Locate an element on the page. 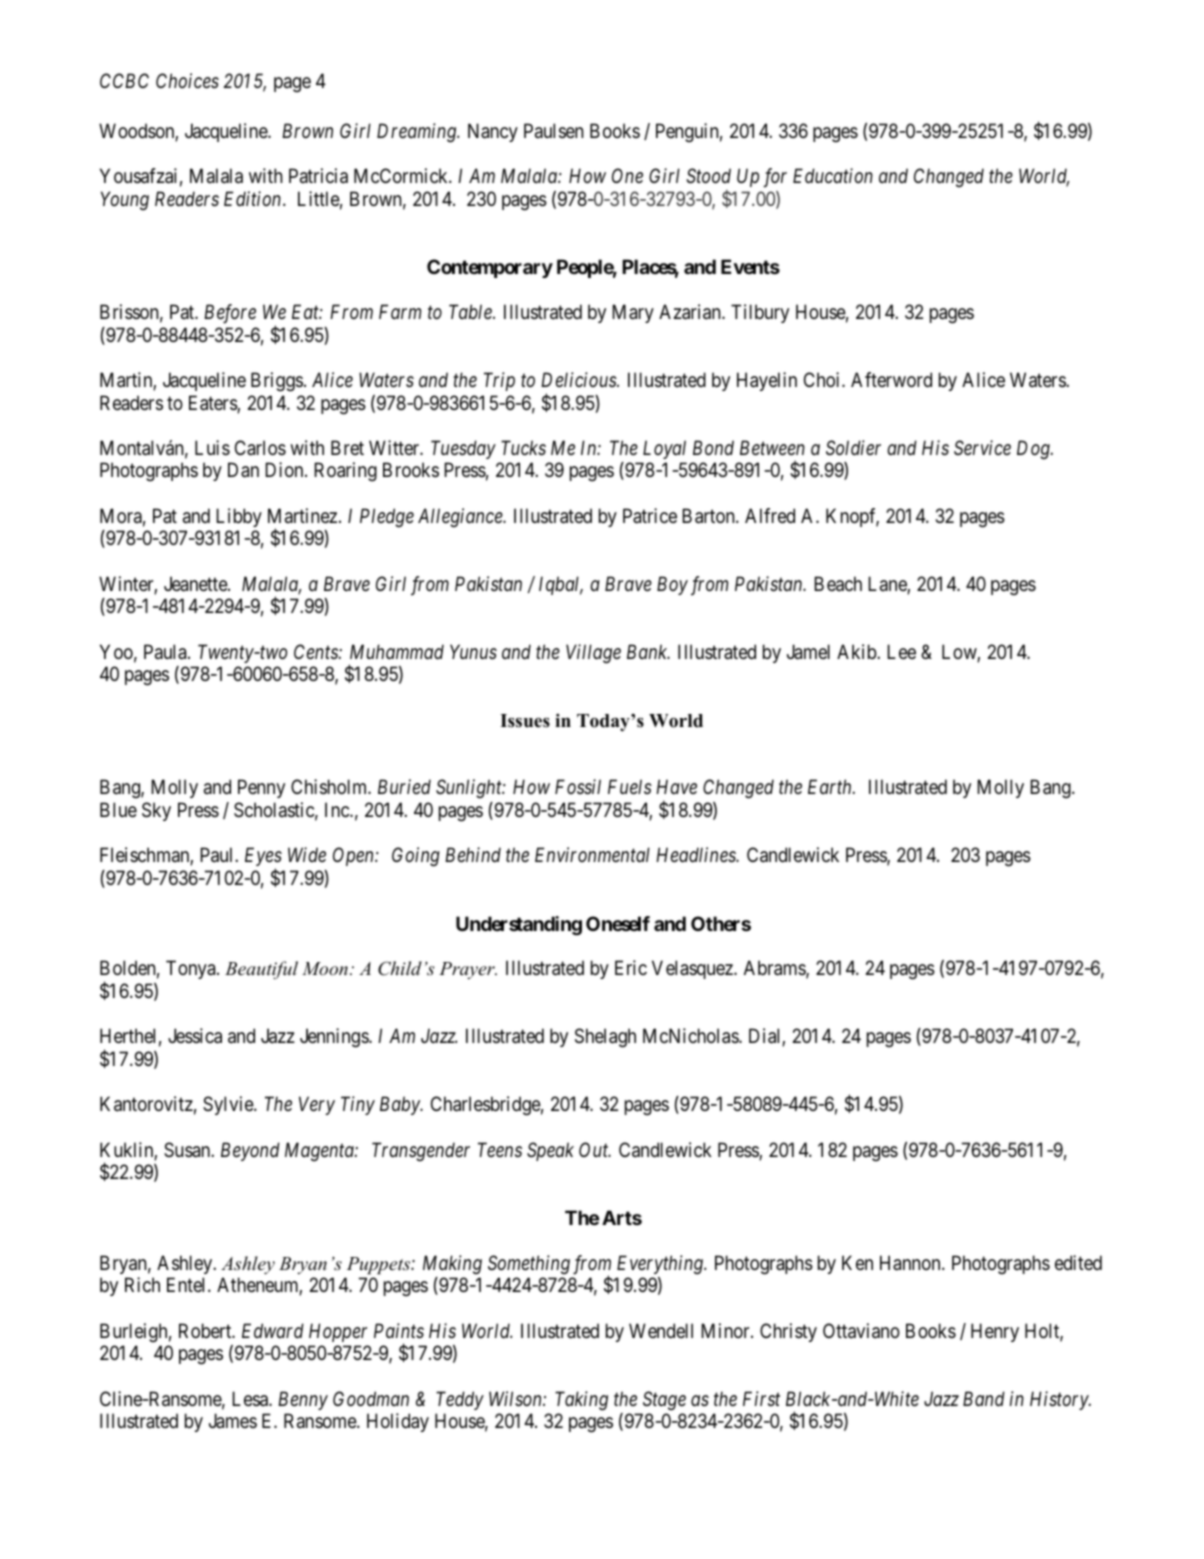 The image size is (1204, 1559). Penny is located at coordinates (261, 789).
